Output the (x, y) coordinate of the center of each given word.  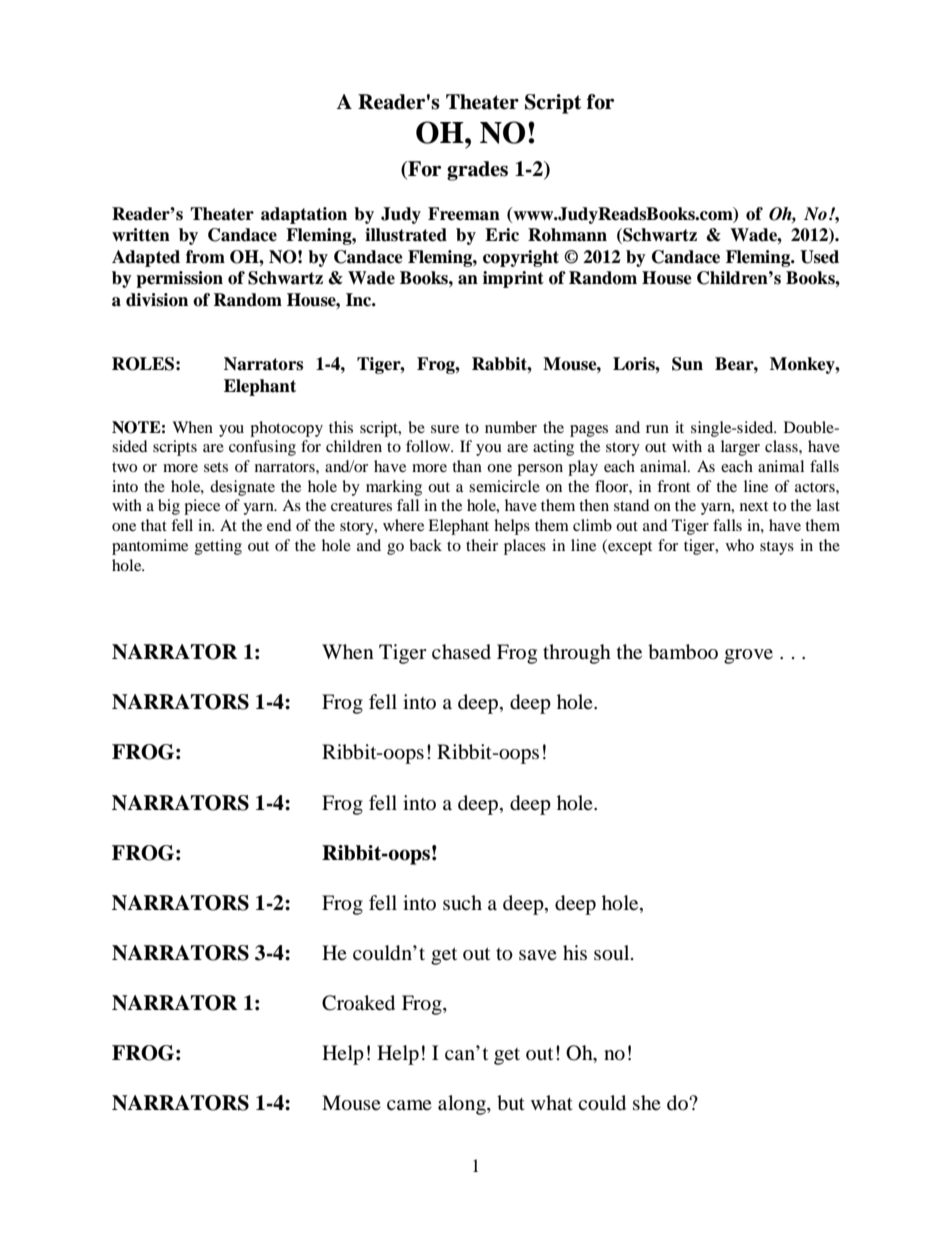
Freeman (464, 214)
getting (218, 547)
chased (461, 652)
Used (819, 257)
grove (748, 656)
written (141, 235)
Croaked (358, 1003)
